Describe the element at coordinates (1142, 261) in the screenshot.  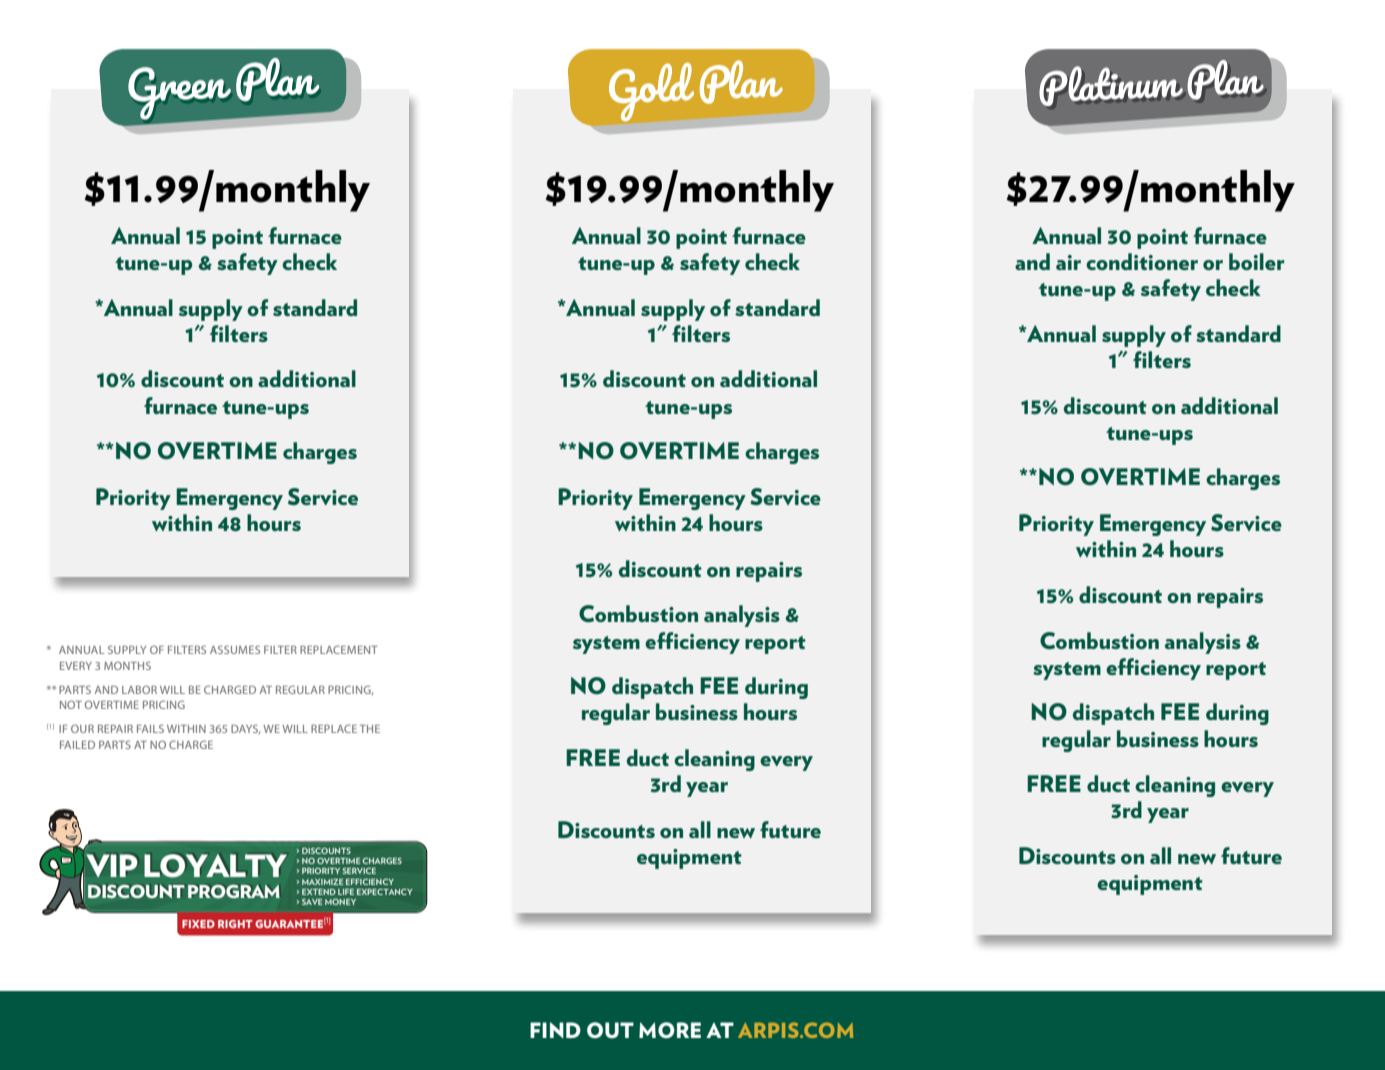
I see `conditioner` at that location.
